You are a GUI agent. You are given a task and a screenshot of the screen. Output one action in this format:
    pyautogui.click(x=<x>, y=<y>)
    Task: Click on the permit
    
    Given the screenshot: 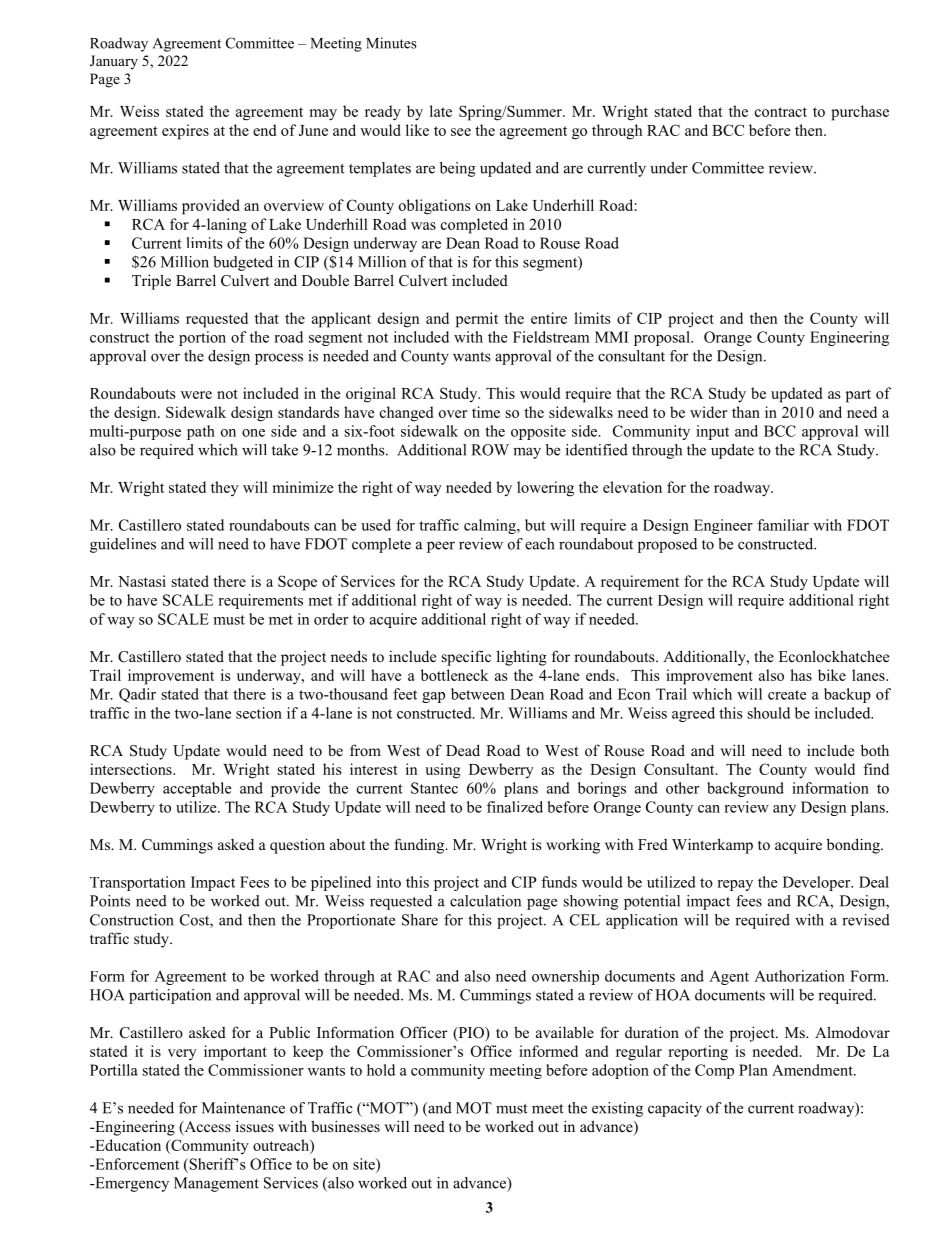 What is the action you would take?
    pyautogui.click(x=477, y=320)
